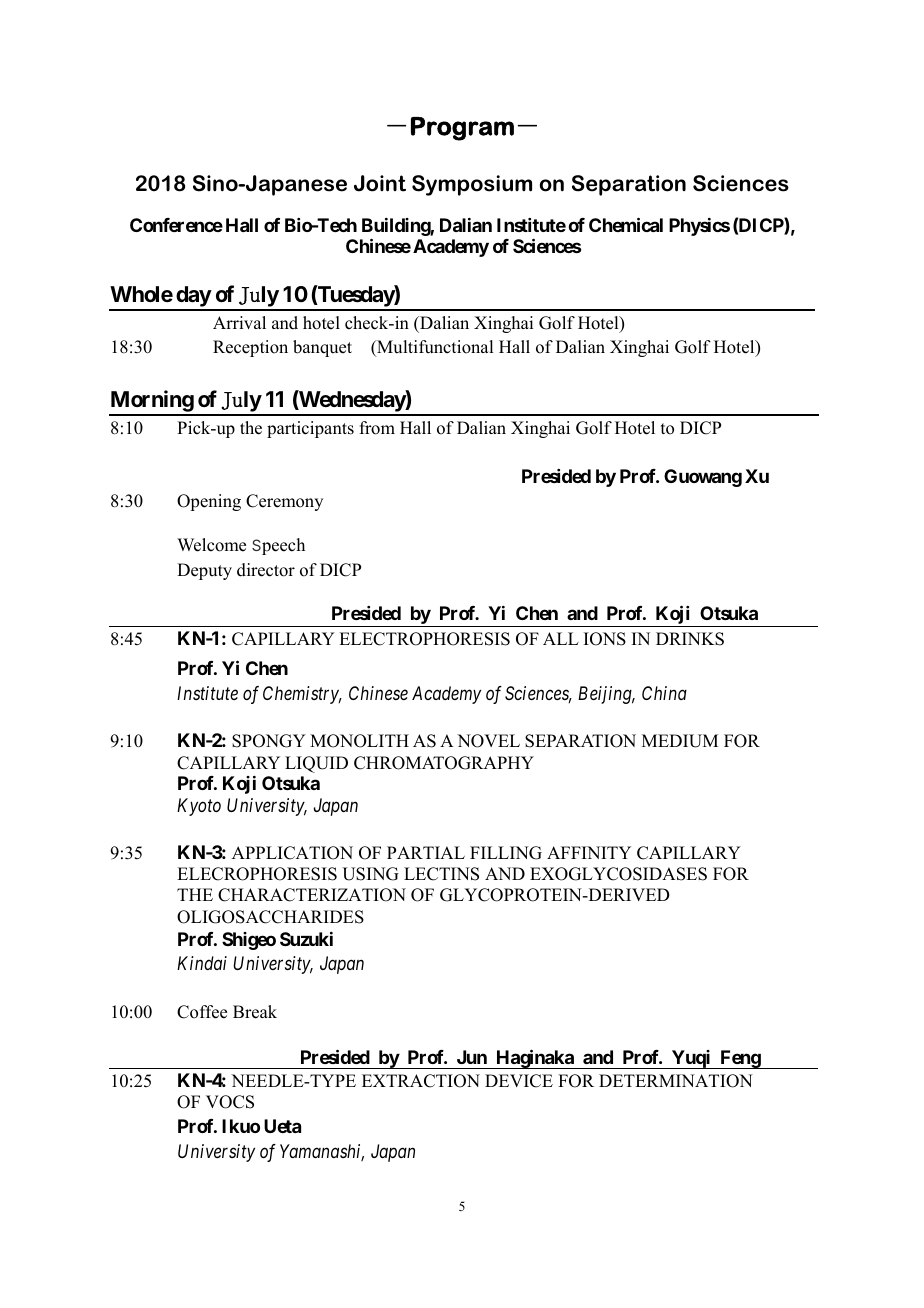 Image resolution: width=924 pixels, height=1308 pixels. What do you see at coordinates (676, 1081) in the image?
I see `DETERMINATION` at bounding box center [676, 1081].
